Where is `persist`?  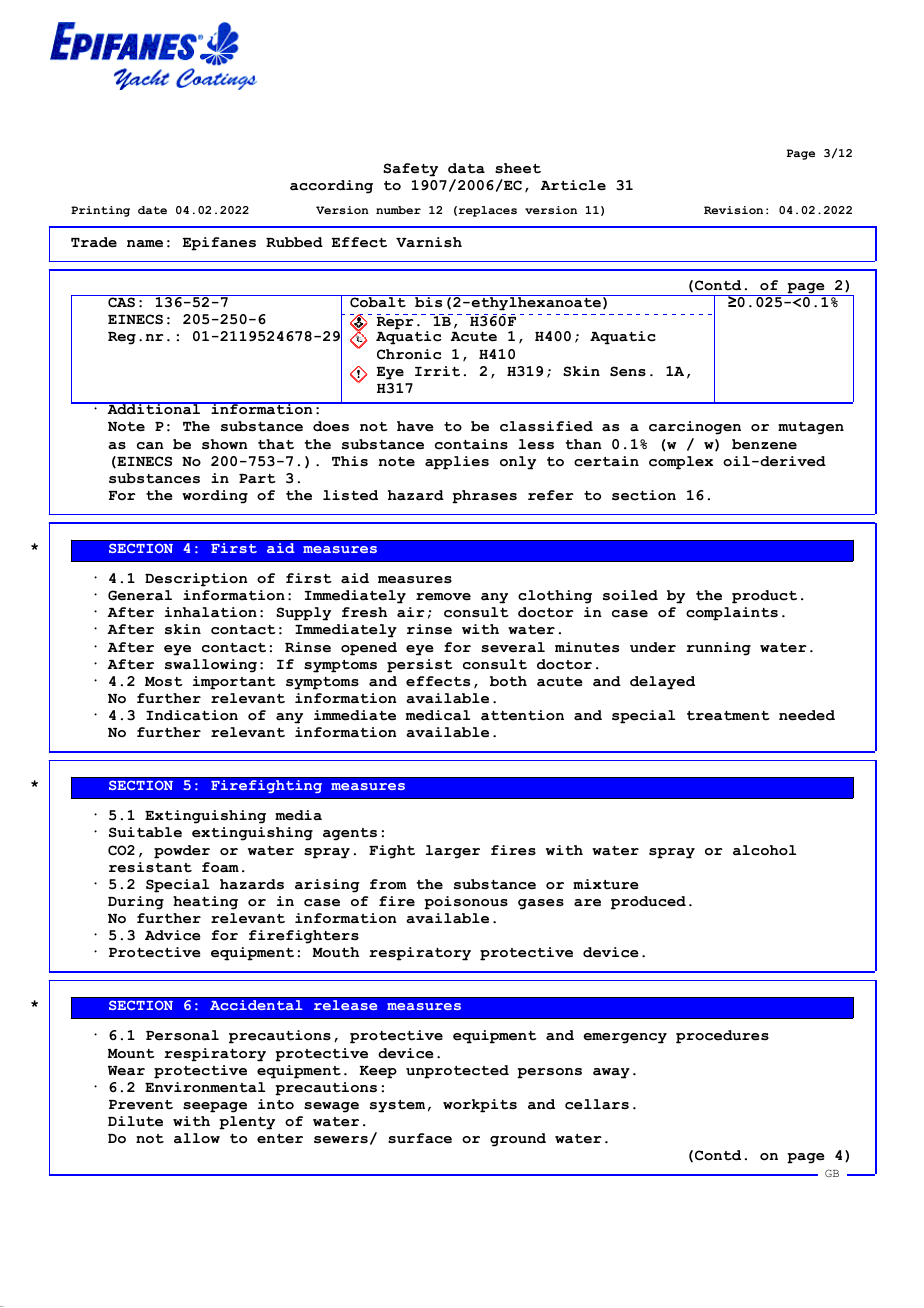 persist is located at coordinates (420, 666).
